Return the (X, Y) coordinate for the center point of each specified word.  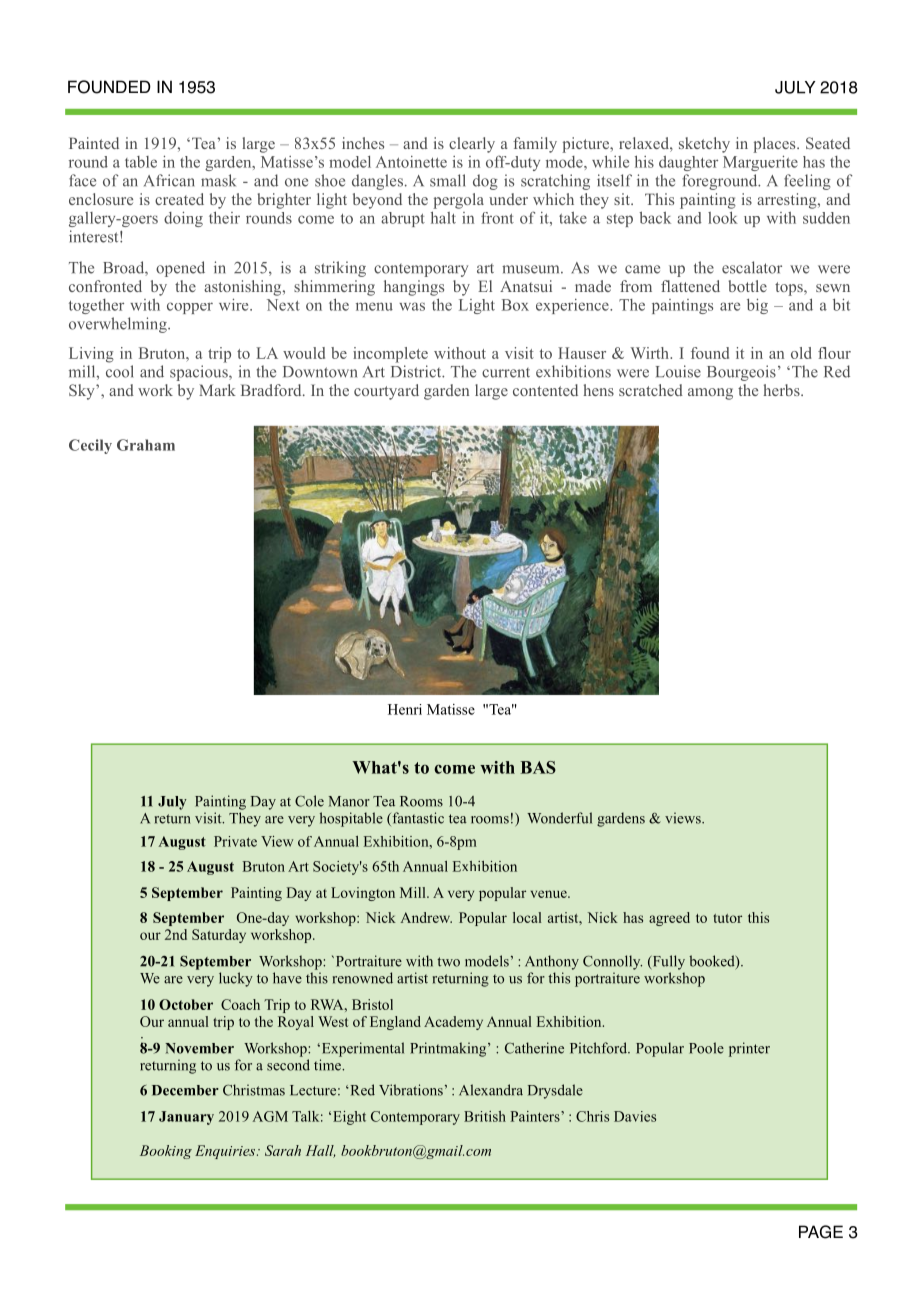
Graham (146, 445)
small (447, 180)
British (485, 1116)
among (710, 394)
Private (235, 841)
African (169, 180)
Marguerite (760, 163)
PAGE (821, 1232)
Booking (166, 1152)
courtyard (386, 392)
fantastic (417, 819)
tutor (727, 918)
